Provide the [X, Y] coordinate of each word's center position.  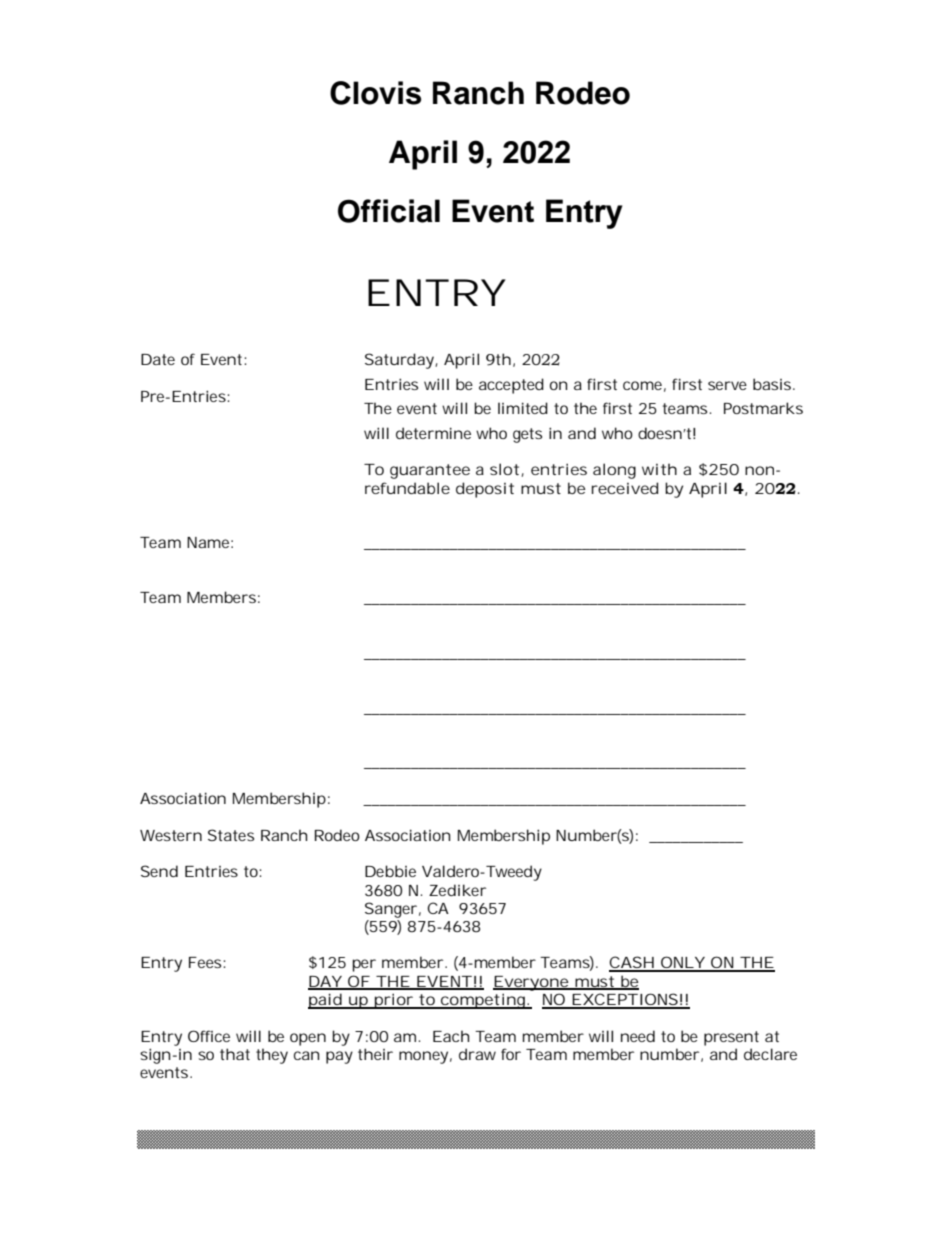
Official [389, 211]
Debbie [390, 871]
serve [727, 385]
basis [773, 384]
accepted [511, 386]
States [231, 835]
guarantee [430, 471]
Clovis [375, 93]
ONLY [682, 963]
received [625, 488]
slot [504, 469]
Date [158, 359]
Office [209, 1036]
